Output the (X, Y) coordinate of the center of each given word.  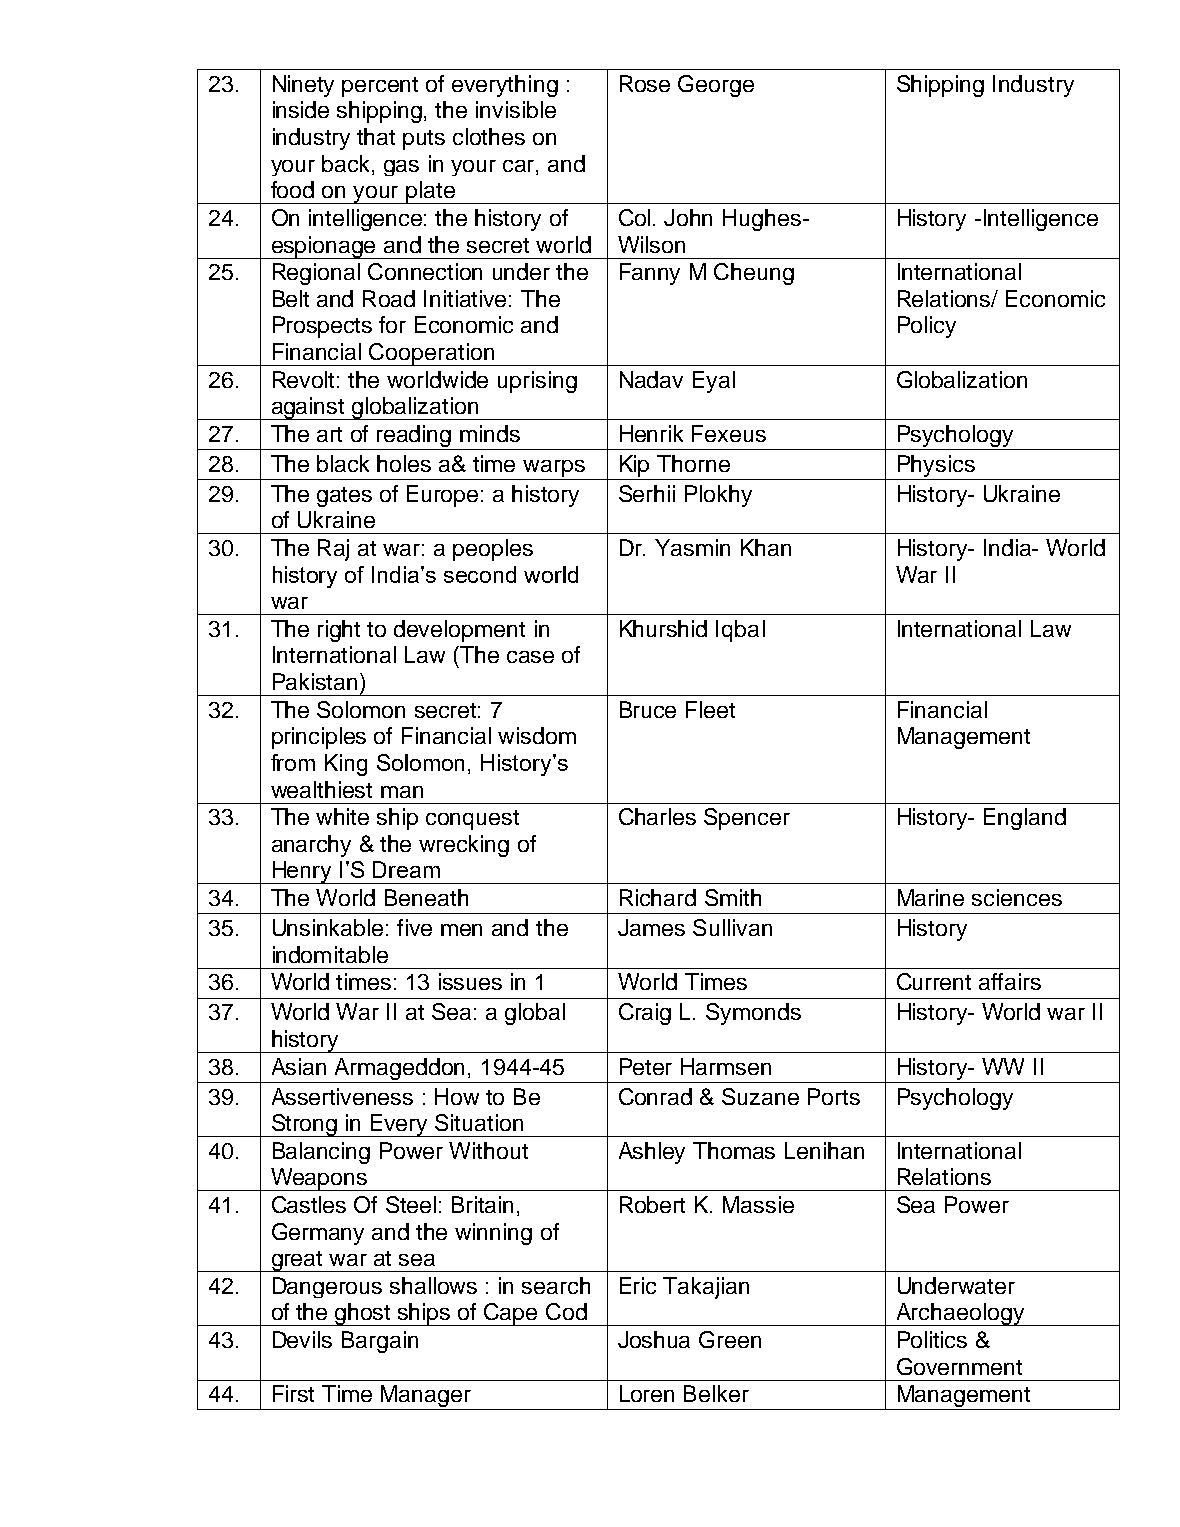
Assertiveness (342, 1096)
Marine (931, 897)
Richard (658, 897)
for (392, 324)
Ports (834, 1096)
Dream (406, 869)
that (376, 136)
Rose (645, 83)
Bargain (380, 1342)
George (716, 86)
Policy (927, 327)
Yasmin (692, 547)
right (339, 631)
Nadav (651, 379)
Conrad (655, 1096)
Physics (936, 466)
